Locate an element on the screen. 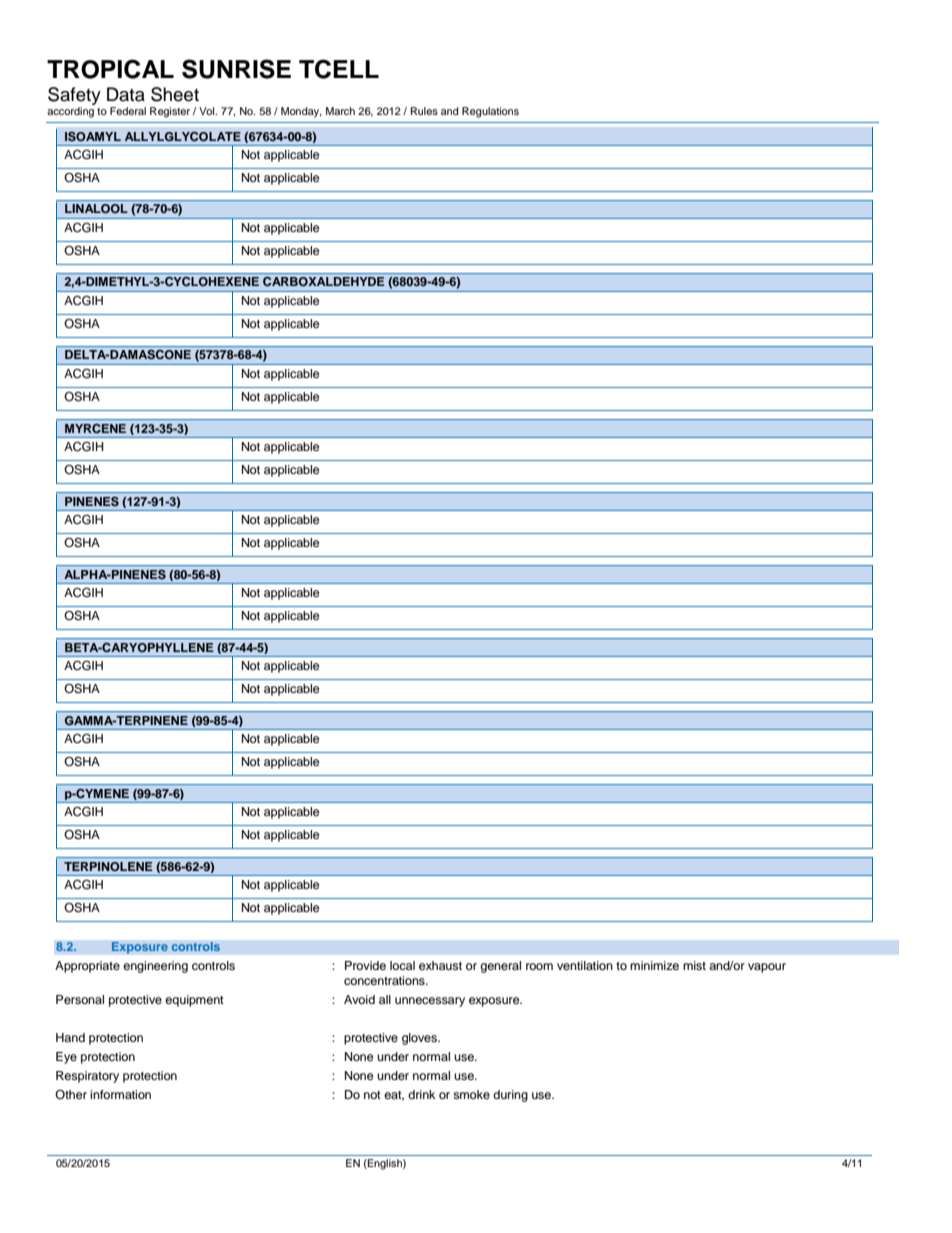  MYRCENE is located at coordinates (95, 429).
